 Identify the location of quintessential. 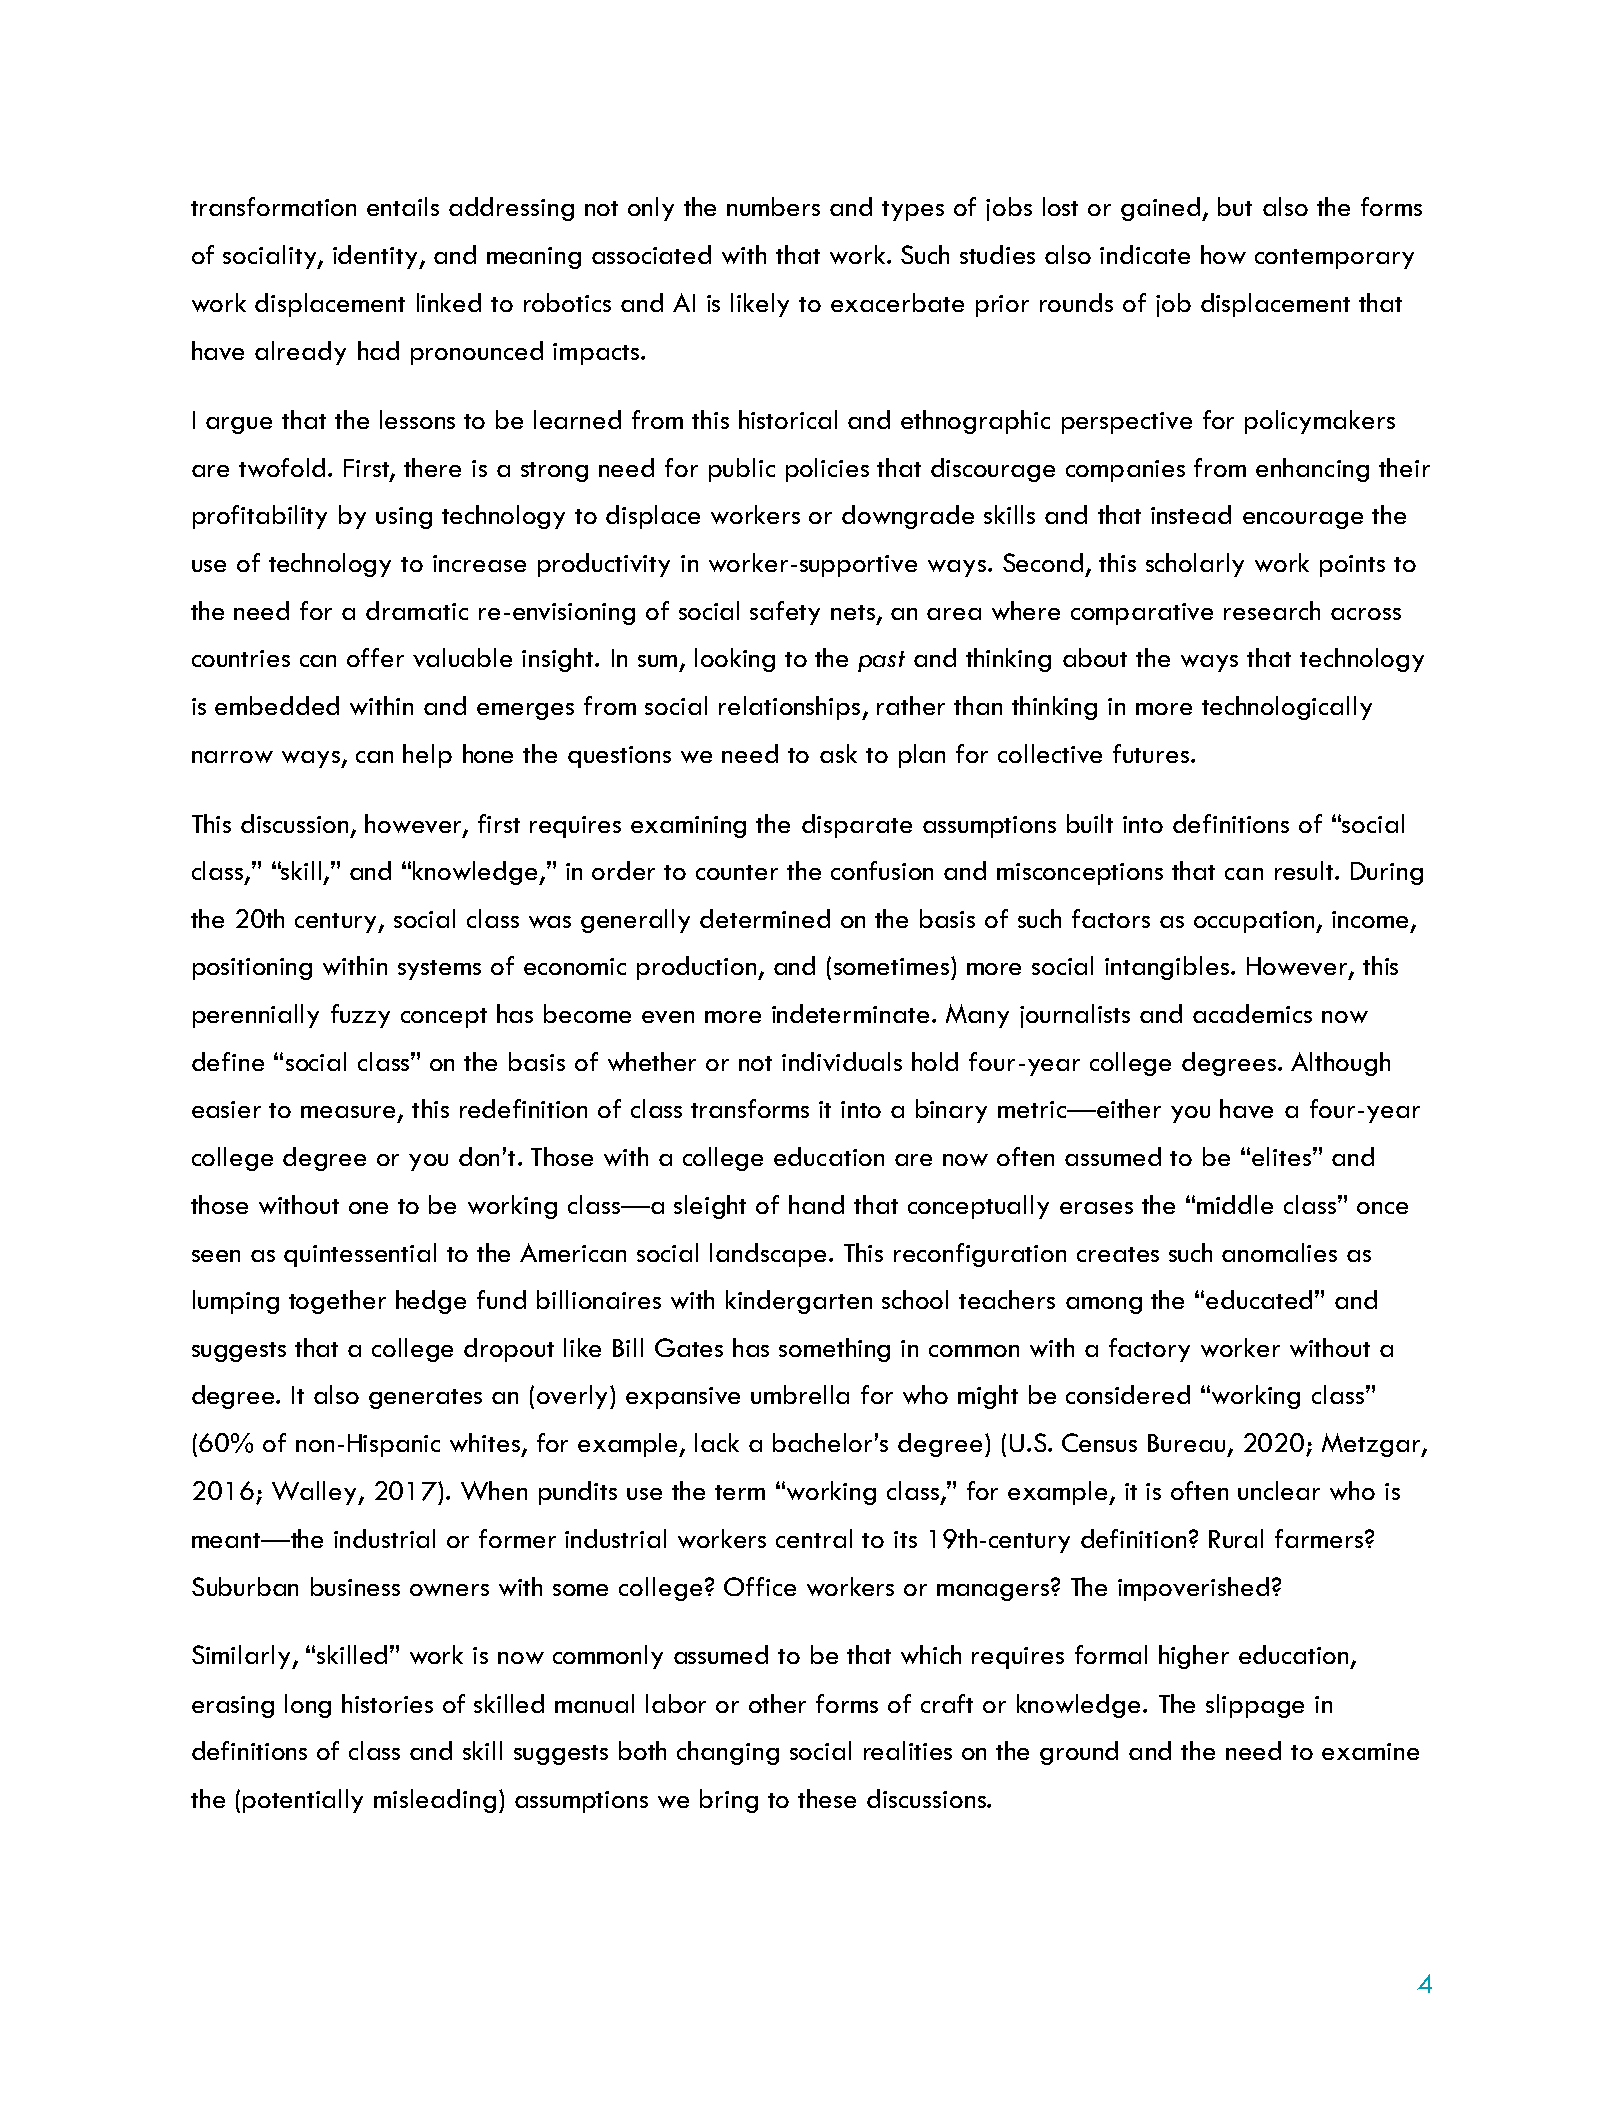
(360, 1255).
